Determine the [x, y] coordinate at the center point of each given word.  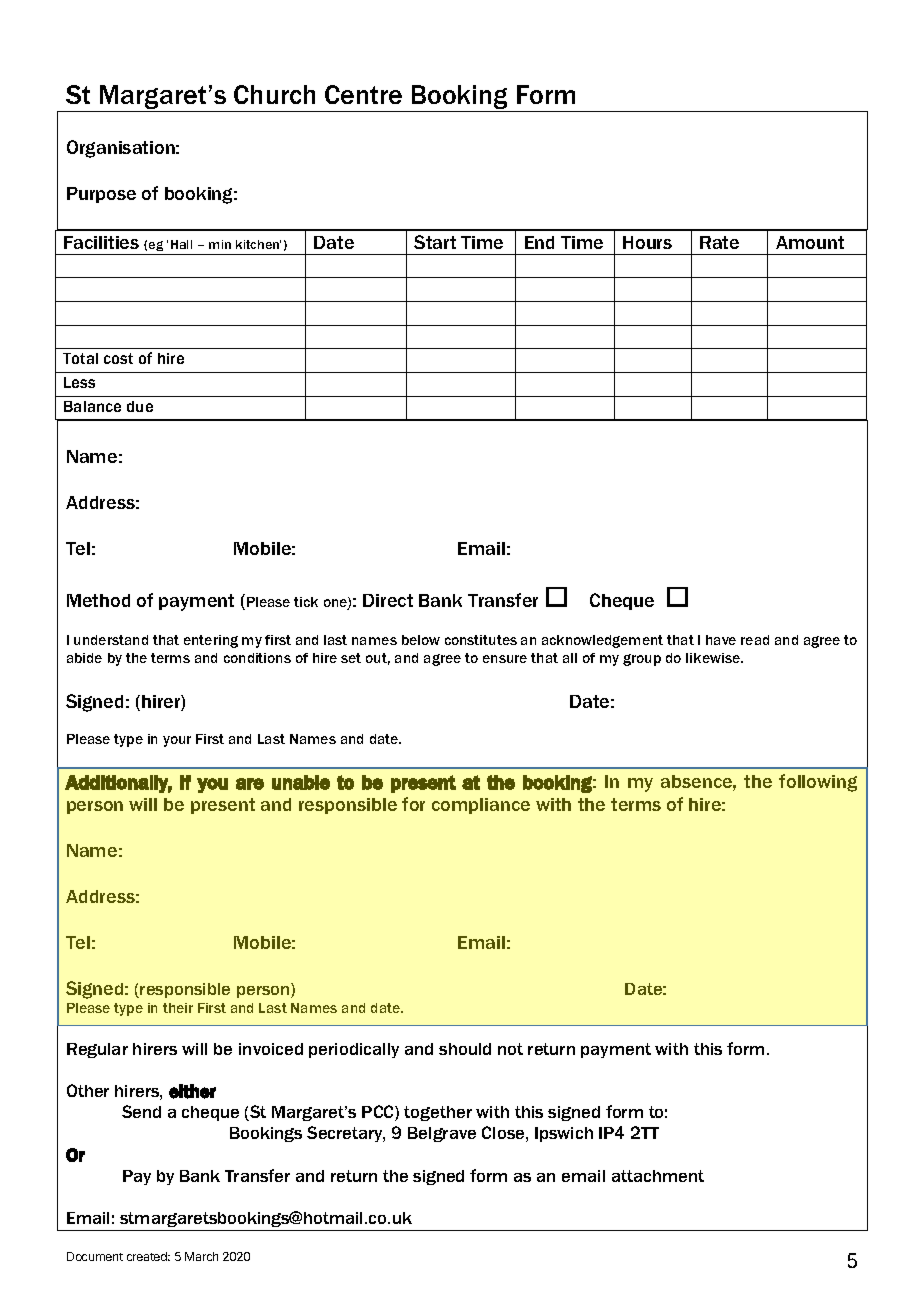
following [818, 783]
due [140, 406]
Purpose [101, 195]
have [721, 640]
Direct [388, 600]
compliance [481, 806]
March [201, 1256]
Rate [719, 242]
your [177, 741]
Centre [363, 94]
